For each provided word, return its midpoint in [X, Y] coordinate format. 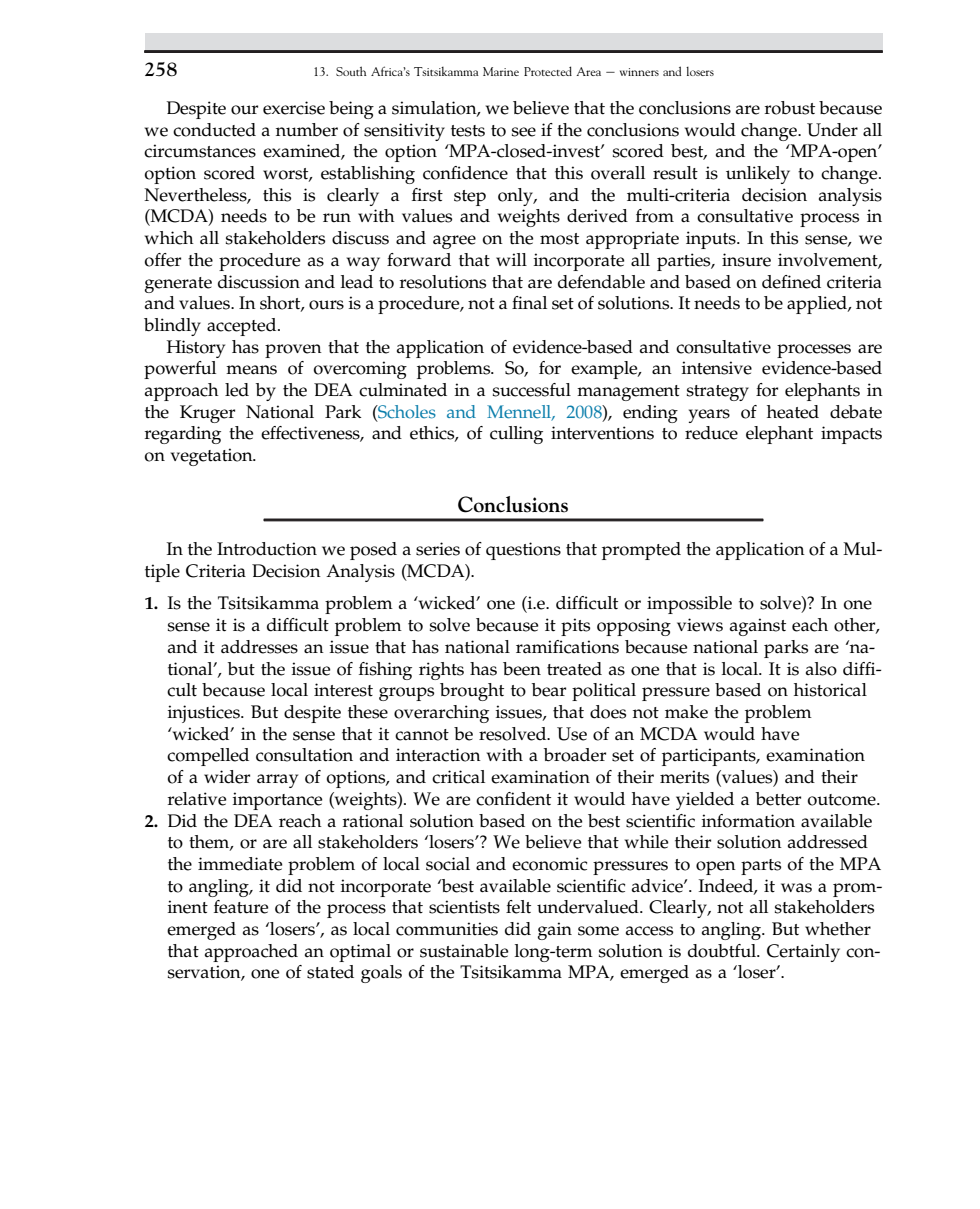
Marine [501, 71]
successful [532, 390]
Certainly [803, 953]
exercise [294, 108]
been [522, 669]
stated [330, 972]
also [821, 669]
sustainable [464, 951]
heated [793, 412]
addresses [259, 647]
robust [790, 108]
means [251, 370]
